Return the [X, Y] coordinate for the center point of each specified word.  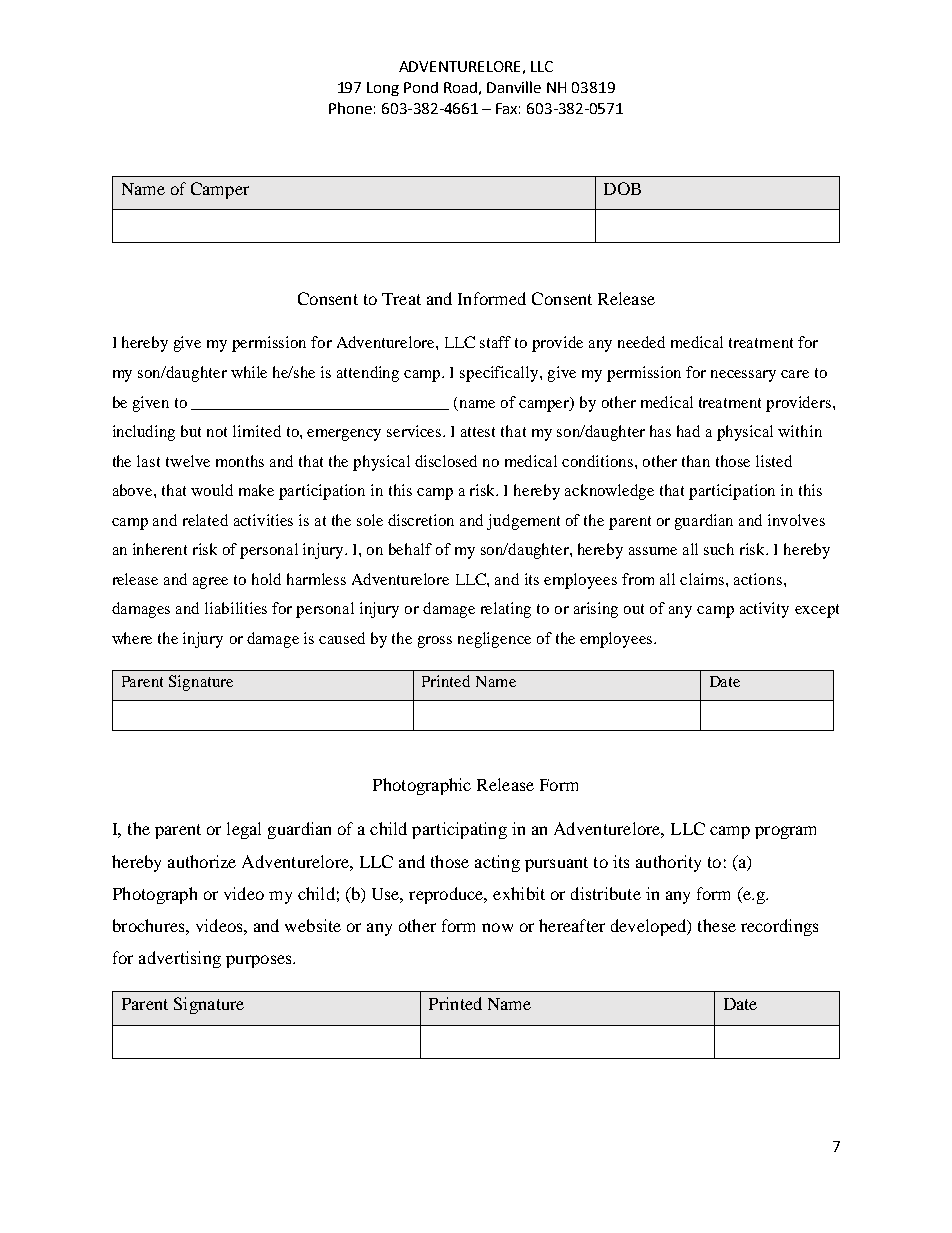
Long [383, 89]
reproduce [447, 895]
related [205, 520]
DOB [622, 188]
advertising [180, 959]
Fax [508, 108]
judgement [523, 522]
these [717, 925]
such [719, 549]
